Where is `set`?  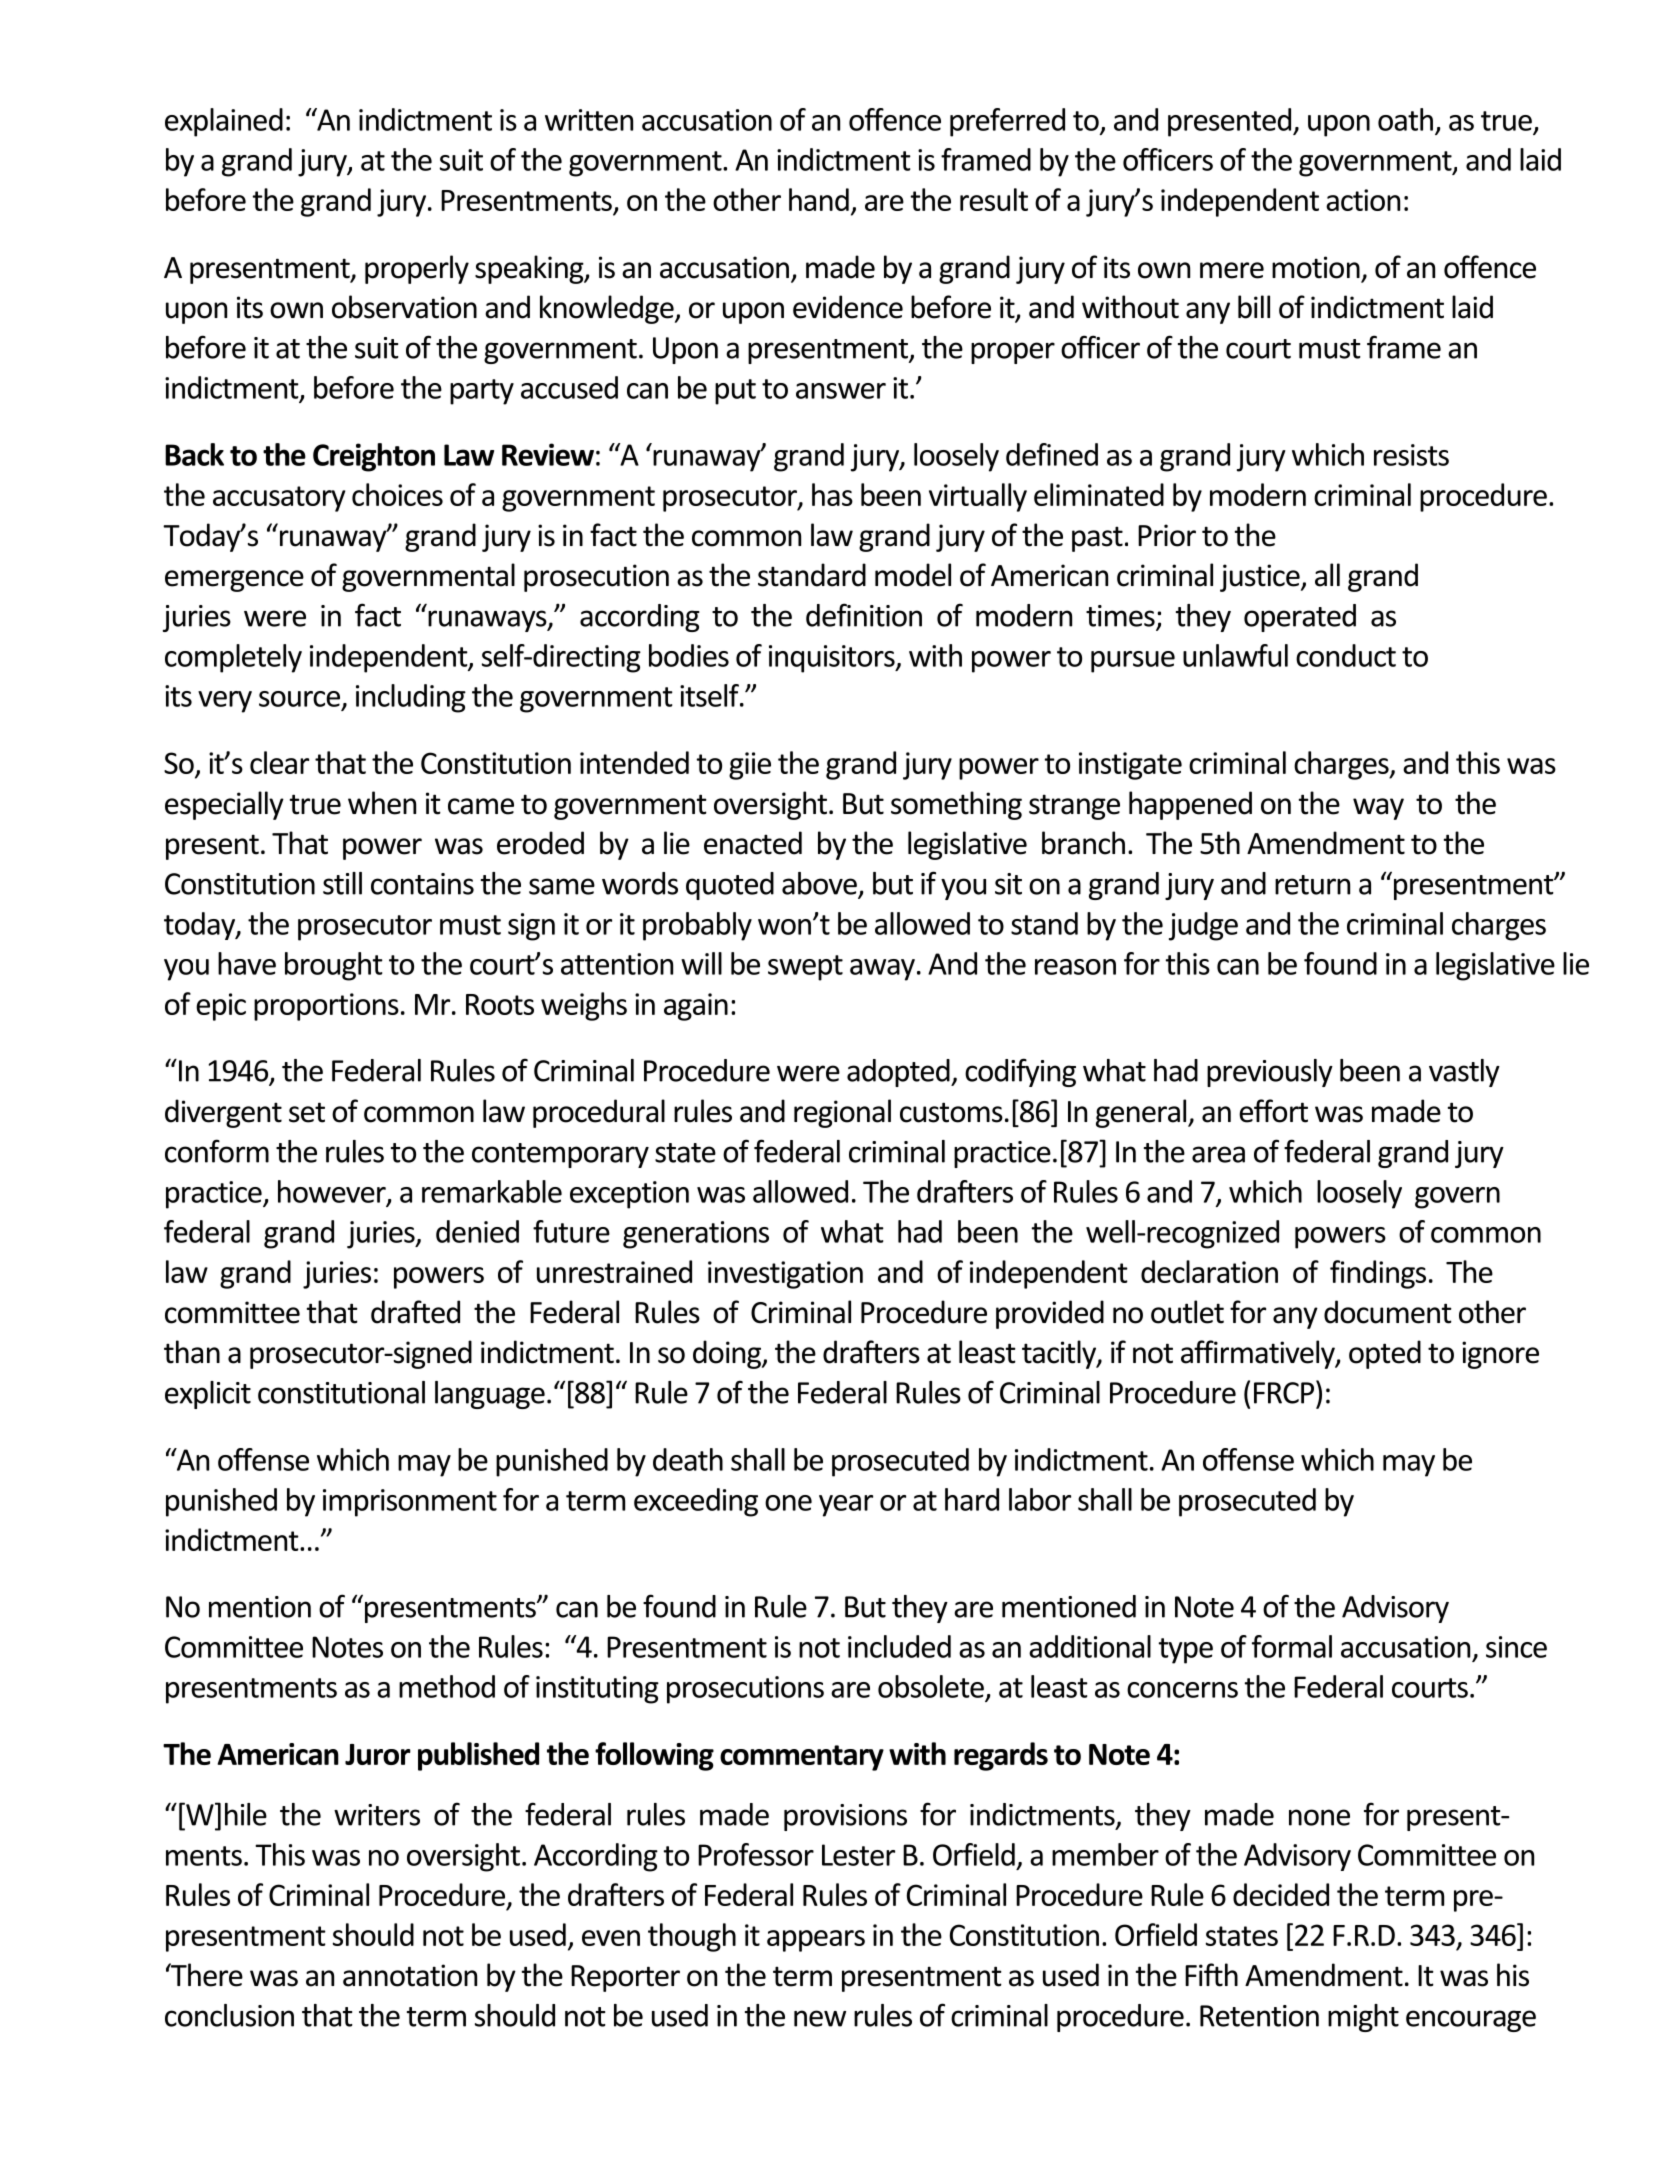
set is located at coordinates (307, 1112).
